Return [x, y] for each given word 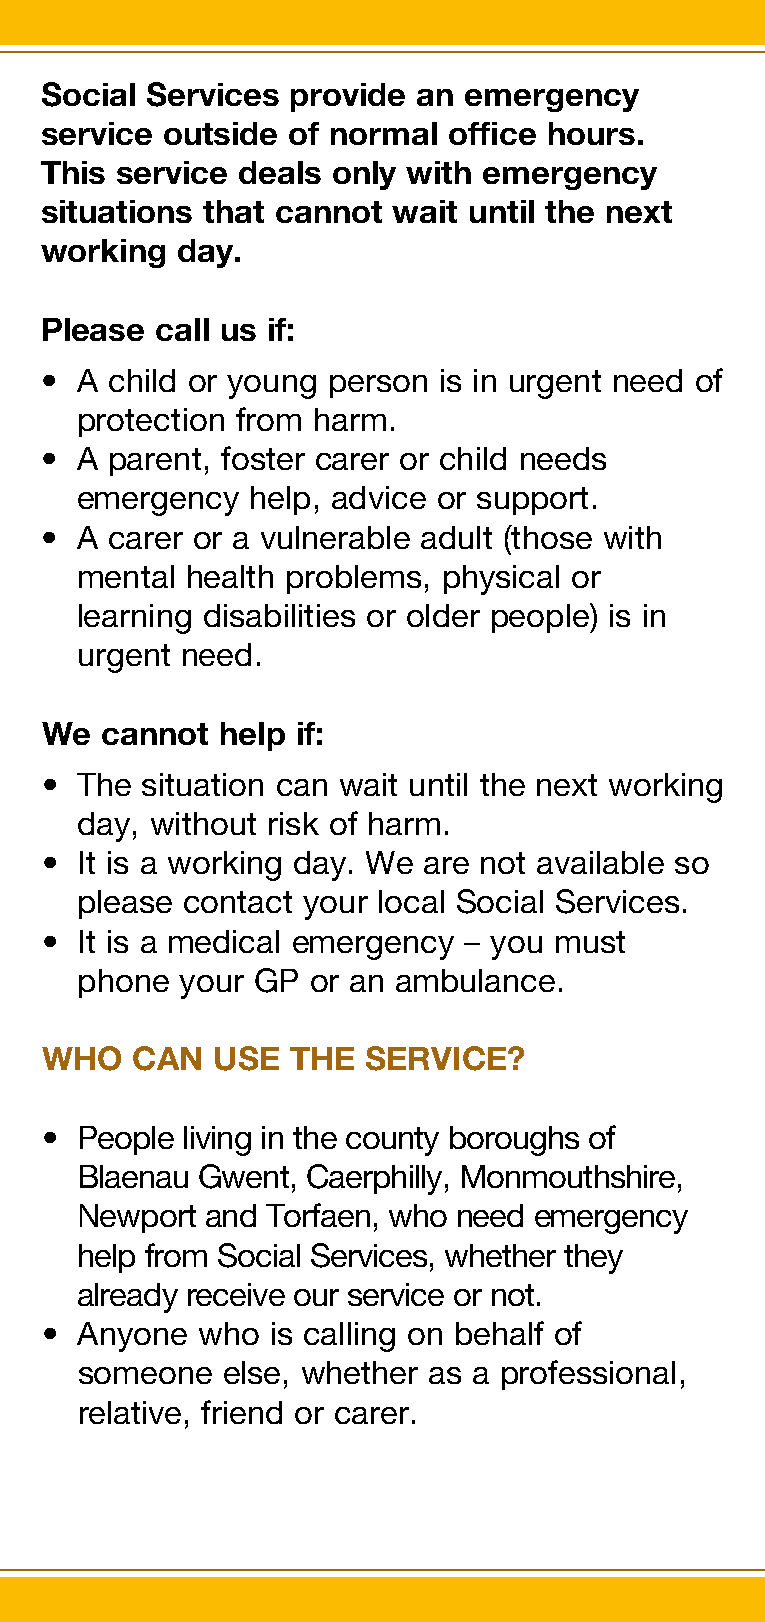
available [600, 862]
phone [124, 983]
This [73, 172]
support [532, 501]
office [492, 133]
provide [348, 97]
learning [135, 619]
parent [155, 462]
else [252, 1372]
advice [379, 497]
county [392, 1141]
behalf [500, 1333]
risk [294, 823]
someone [145, 1375]
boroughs [514, 1141]
